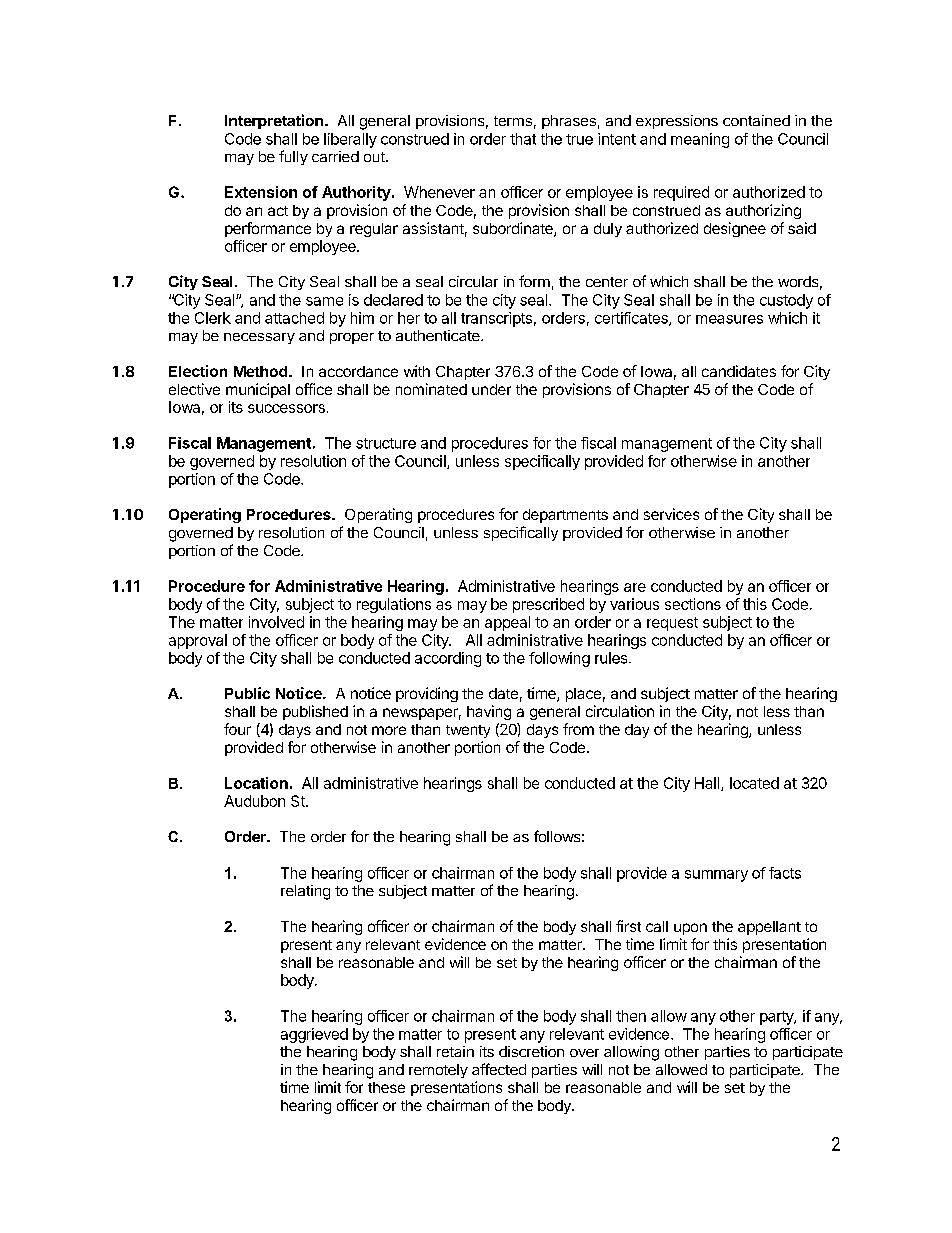 This screenshot has width=952, height=1233. What do you see at coordinates (523, 139) in the screenshot?
I see `that` at bounding box center [523, 139].
